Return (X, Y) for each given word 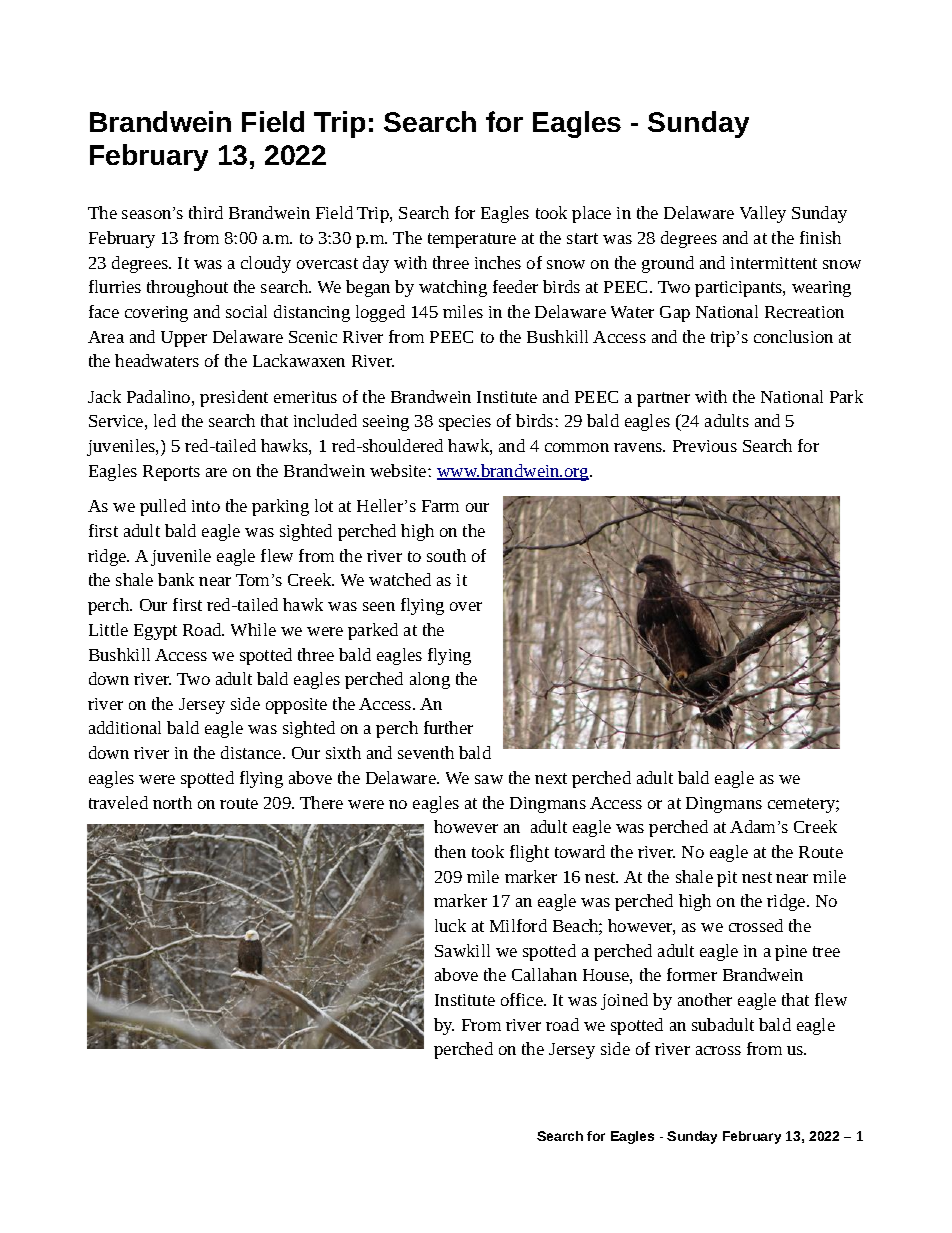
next (551, 778)
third (206, 212)
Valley (763, 214)
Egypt (155, 632)
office (523, 999)
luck (450, 925)
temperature (472, 240)
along (430, 680)
